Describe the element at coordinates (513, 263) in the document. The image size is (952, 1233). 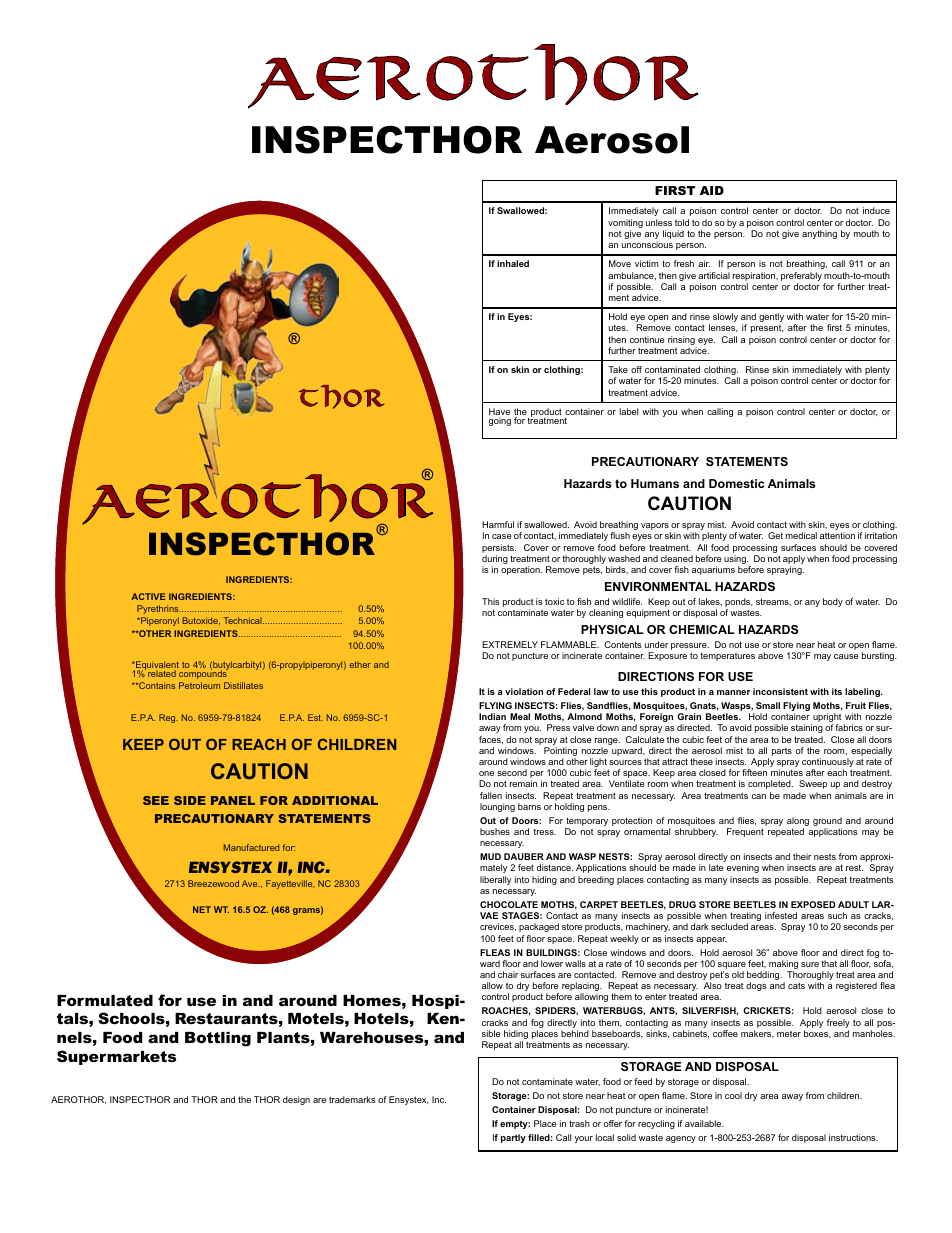
I see `inhaled` at that location.
